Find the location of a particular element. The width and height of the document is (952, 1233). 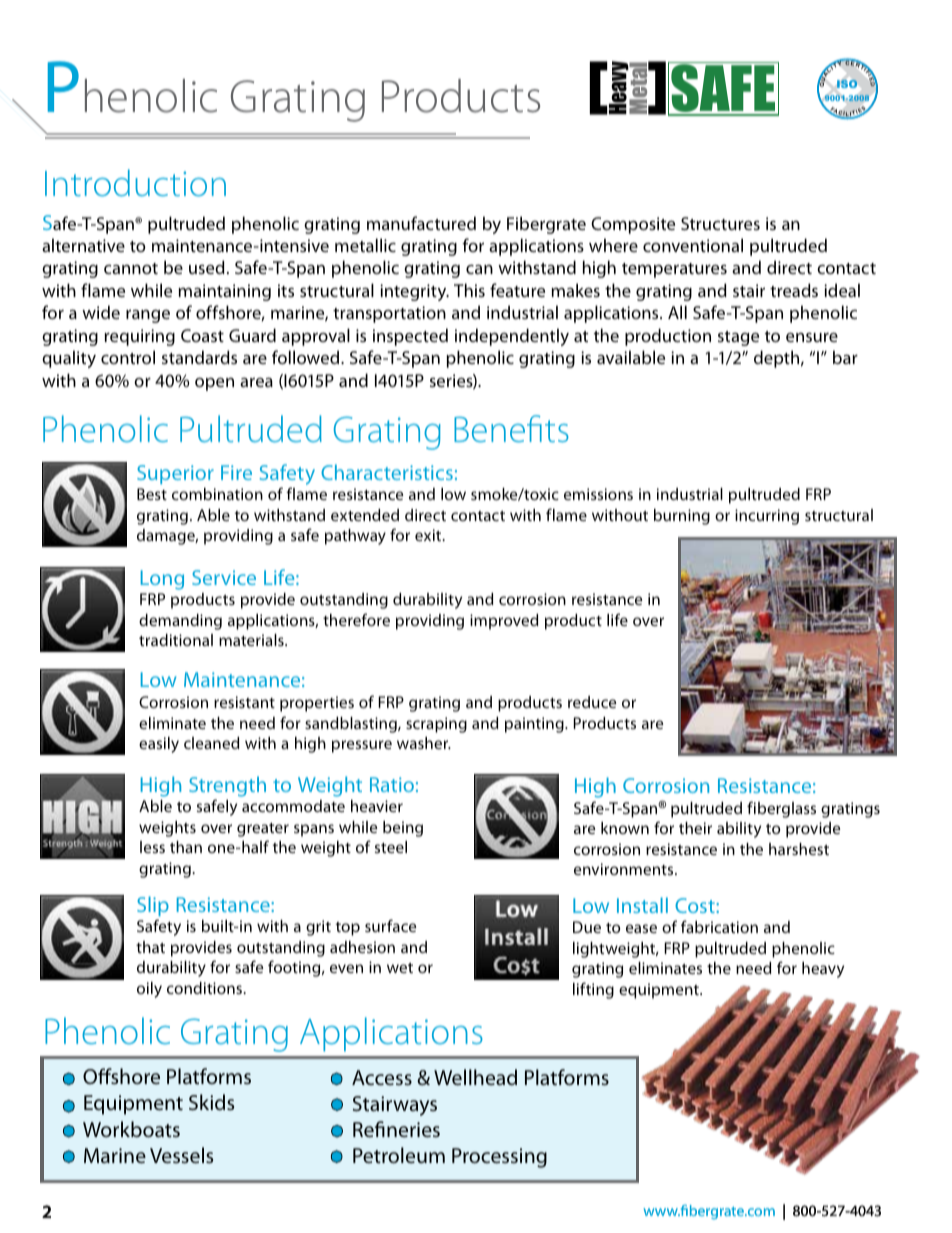

Benefits is located at coordinates (511, 428).
